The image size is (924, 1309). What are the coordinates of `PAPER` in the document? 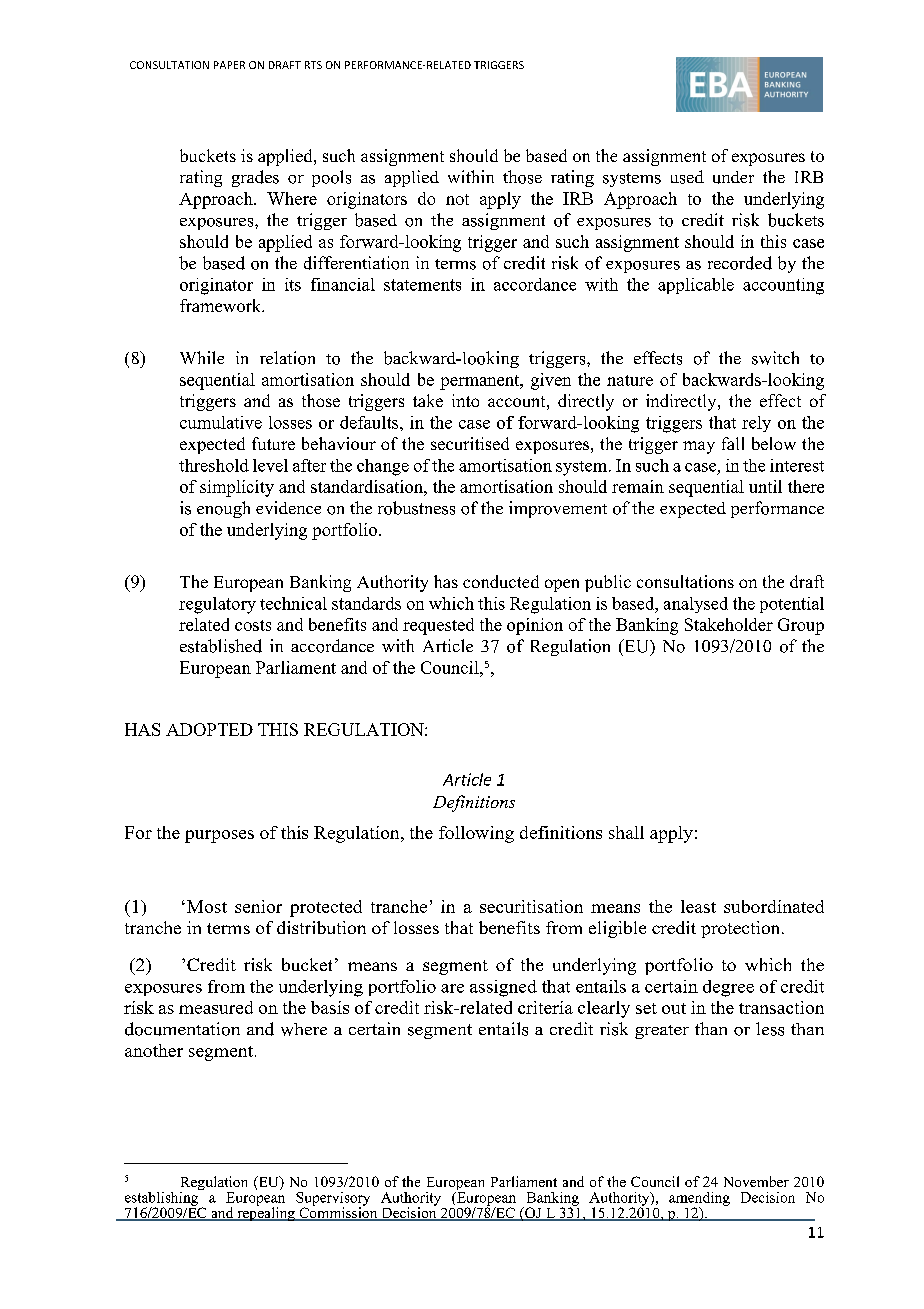 It's located at (229, 65).
